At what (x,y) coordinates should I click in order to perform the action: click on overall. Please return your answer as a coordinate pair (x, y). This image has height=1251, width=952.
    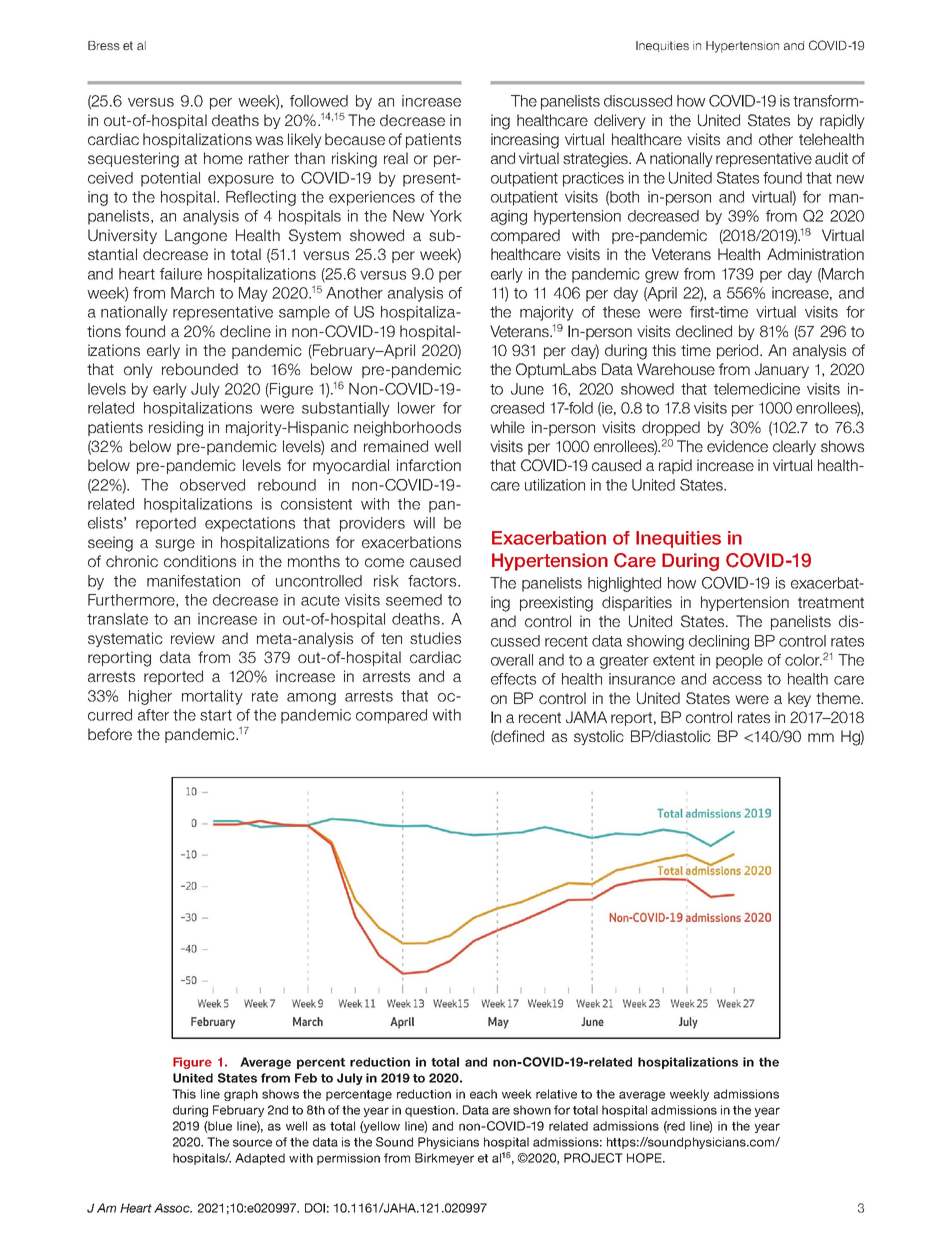
    Looking at the image, I should click on (512, 660).
